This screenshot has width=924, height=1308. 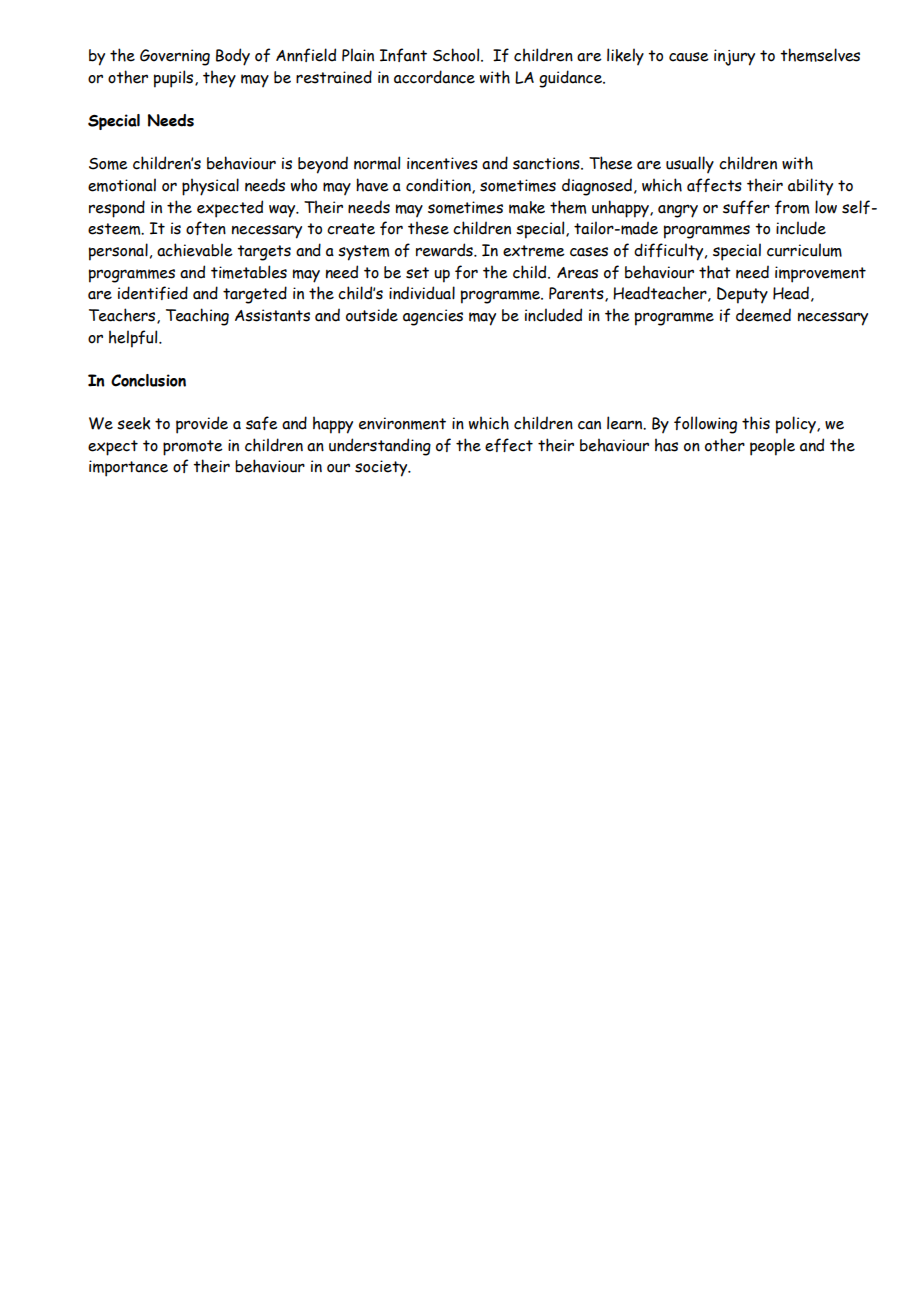 I want to click on promote, so click(x=193, y=448).
